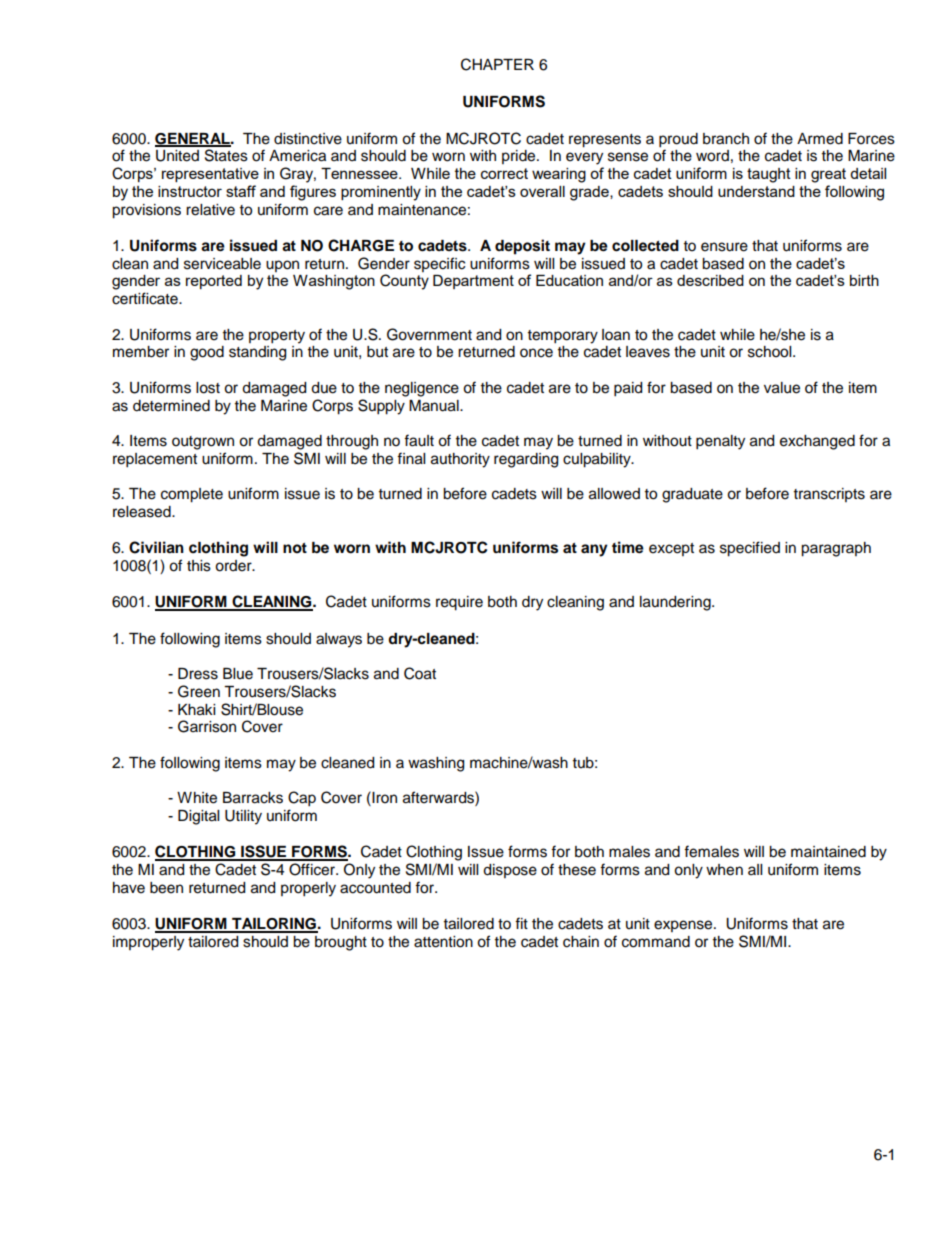  I want to click on Armed, so click(820, 139).
